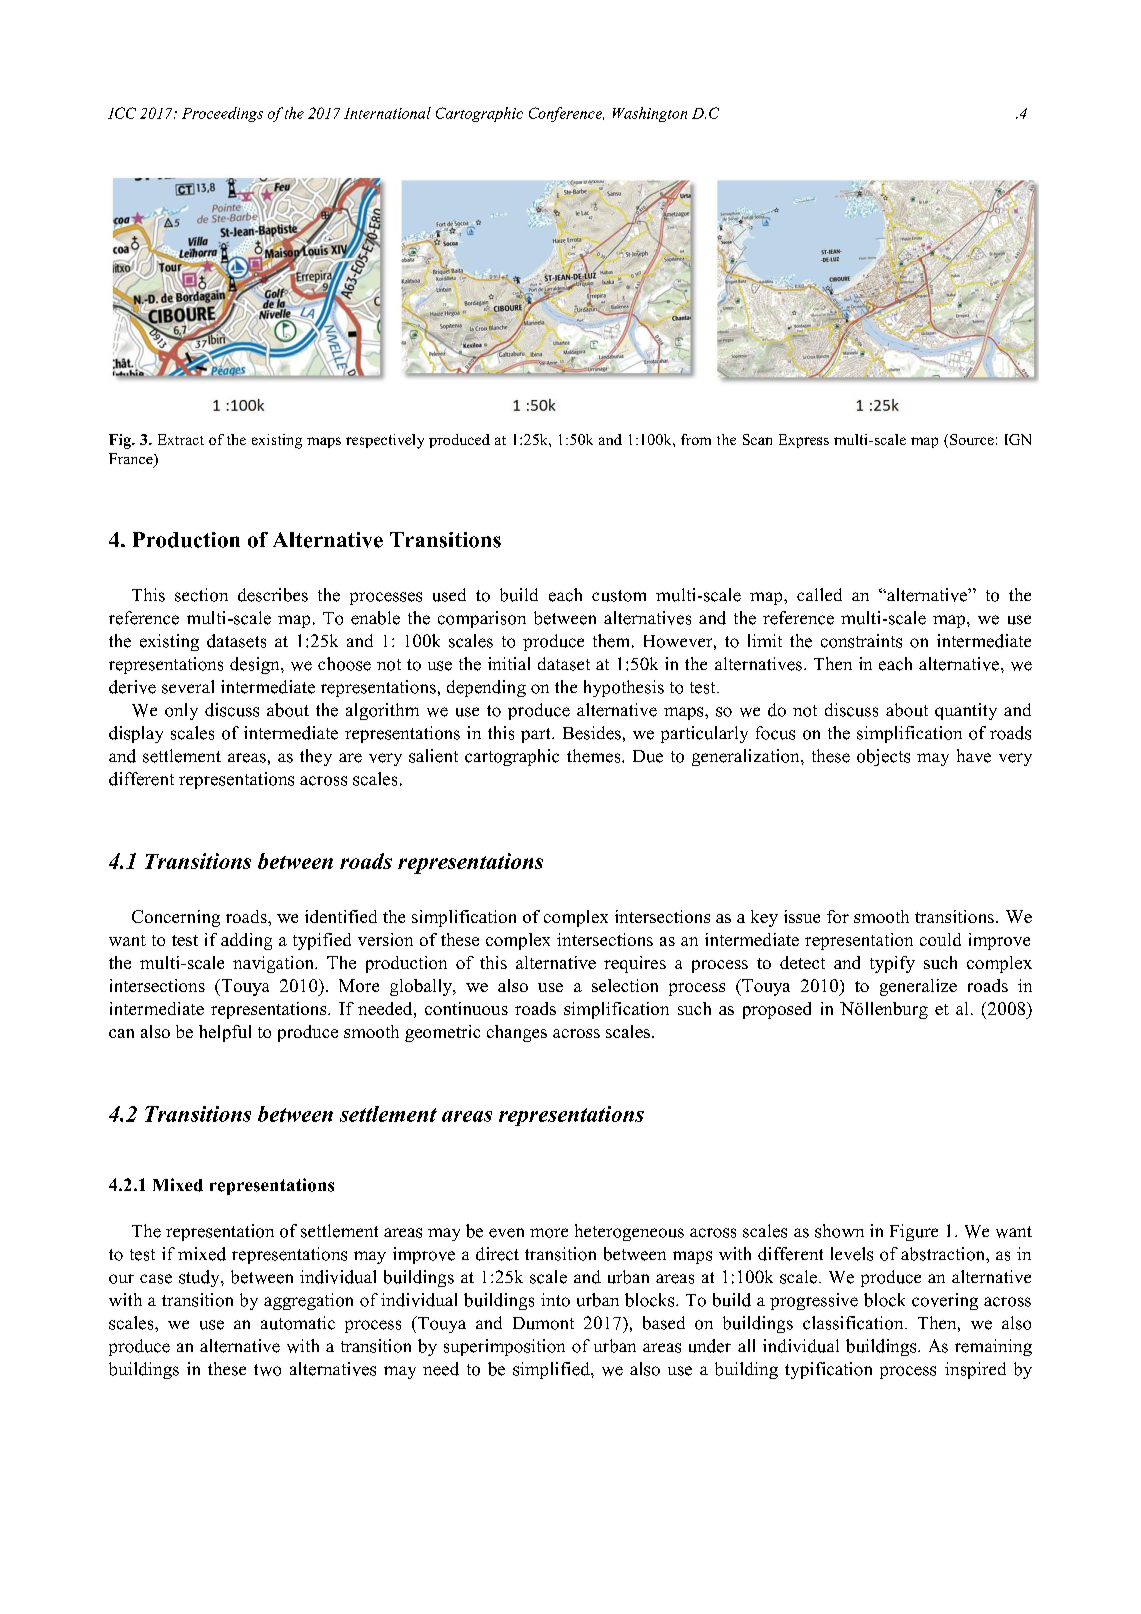  What do you see at coordinates (273, 595) in the screenshot?
I see `describes` at bounding box center [273, 595].
